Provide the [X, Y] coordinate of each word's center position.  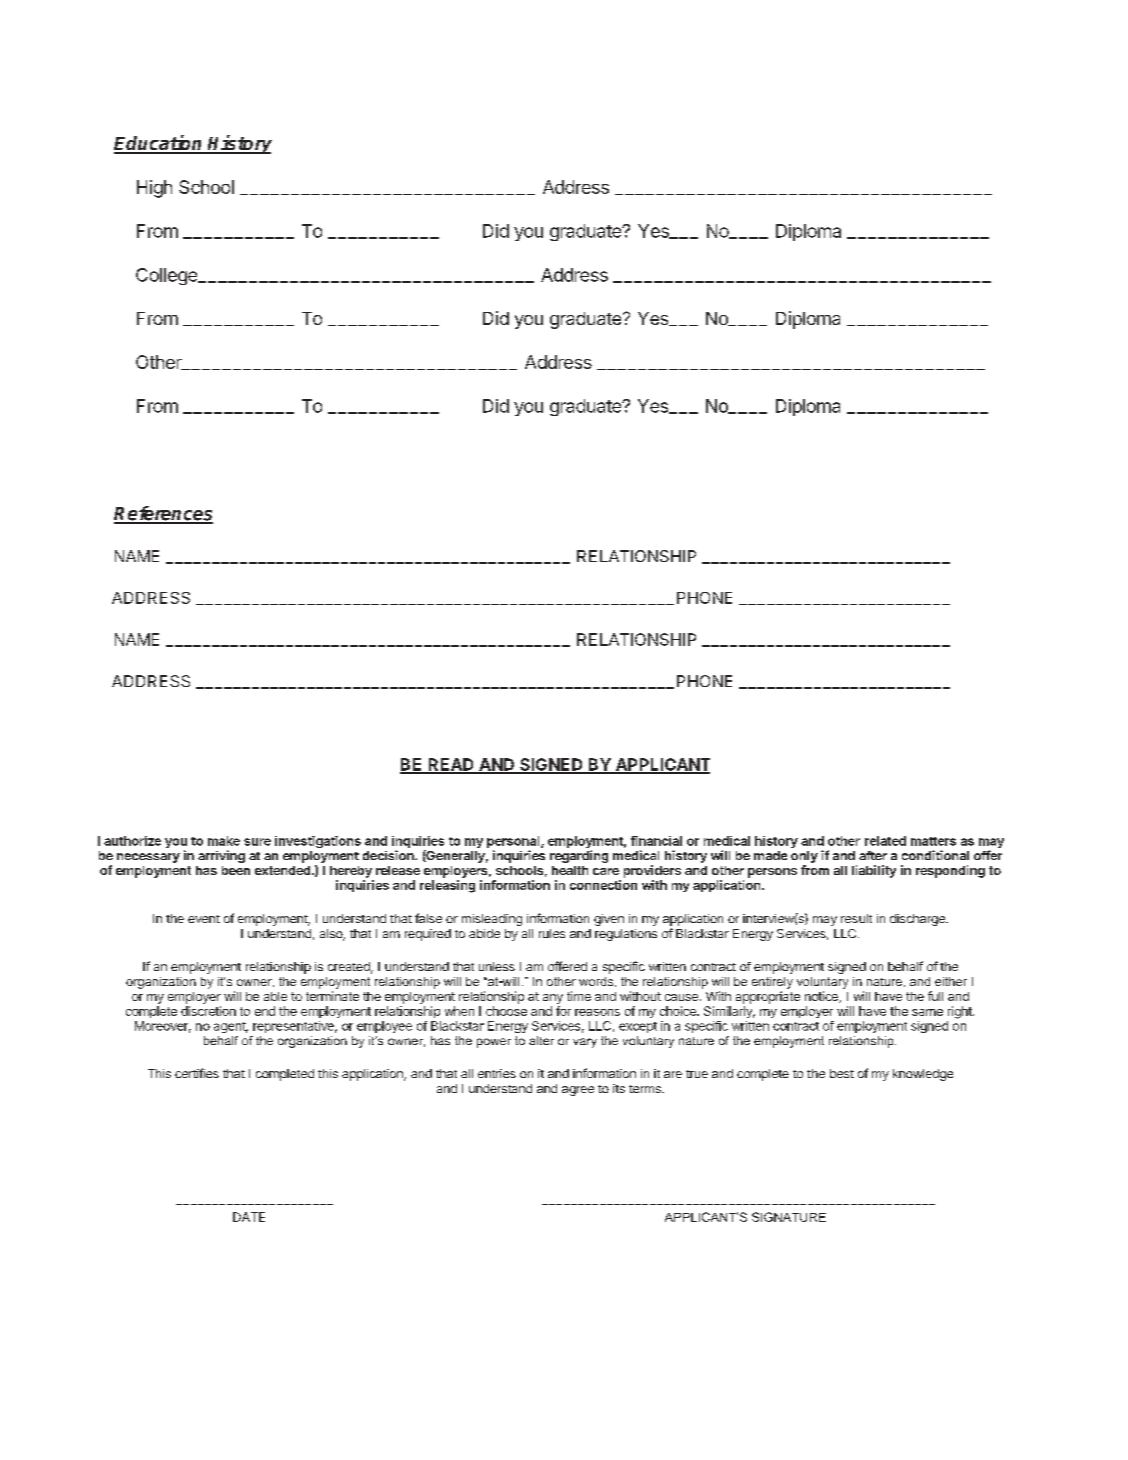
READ [451, 765]
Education [159, 144]
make [224, 841]
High [154, 189]
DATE [249, 1217]
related [885, 841]
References [163, 514]
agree [578, 1091]
